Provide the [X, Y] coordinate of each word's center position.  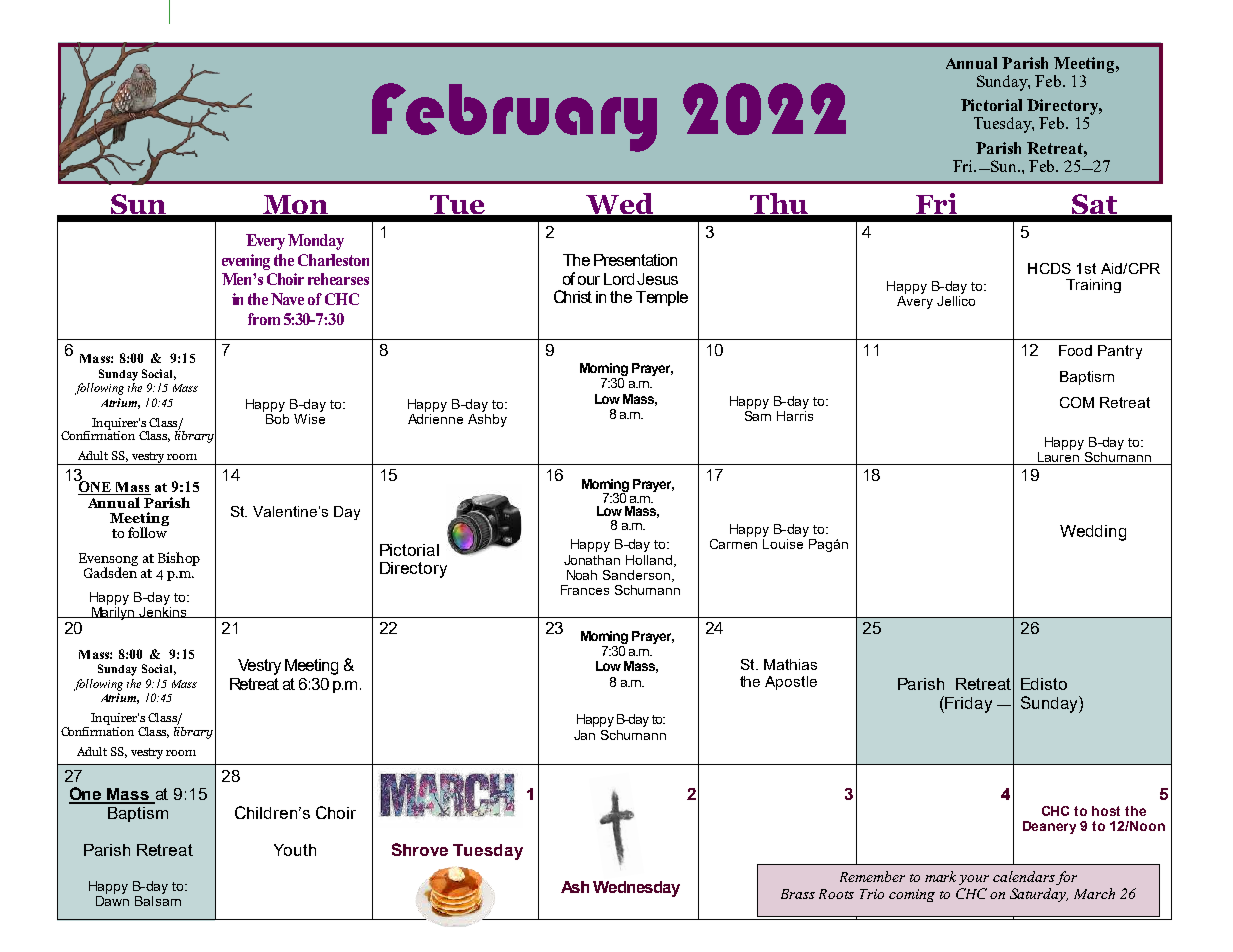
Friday [967, 704]
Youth [295, 850]
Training [1093, 286]
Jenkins [163, 611]
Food [1075, 350]
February [514, 117]
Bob [277, 419]
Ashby [487, 420]
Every [265, 242]
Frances [585, 590]
